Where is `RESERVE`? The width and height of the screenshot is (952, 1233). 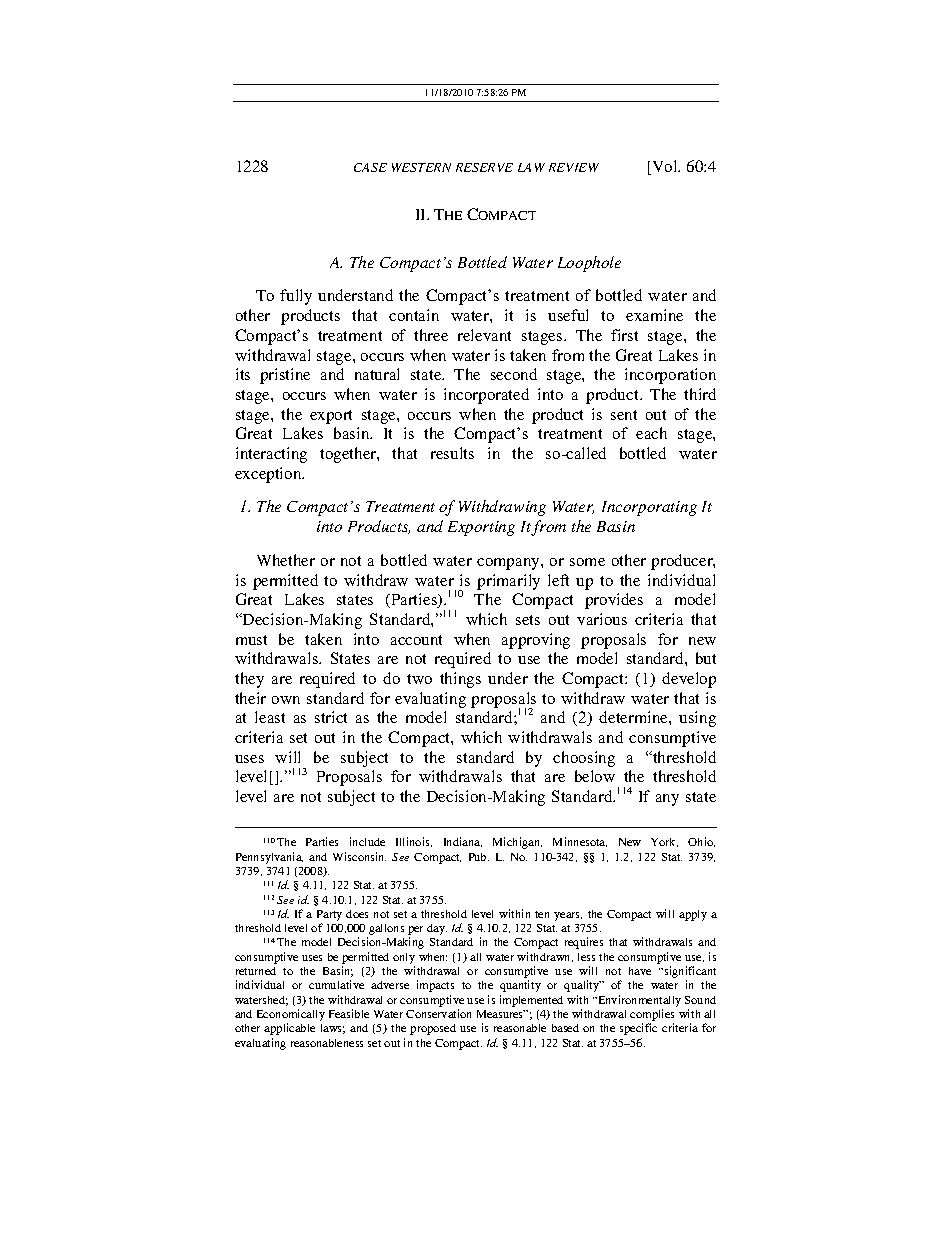
RESERVE is located at coordinates (484, 167).
